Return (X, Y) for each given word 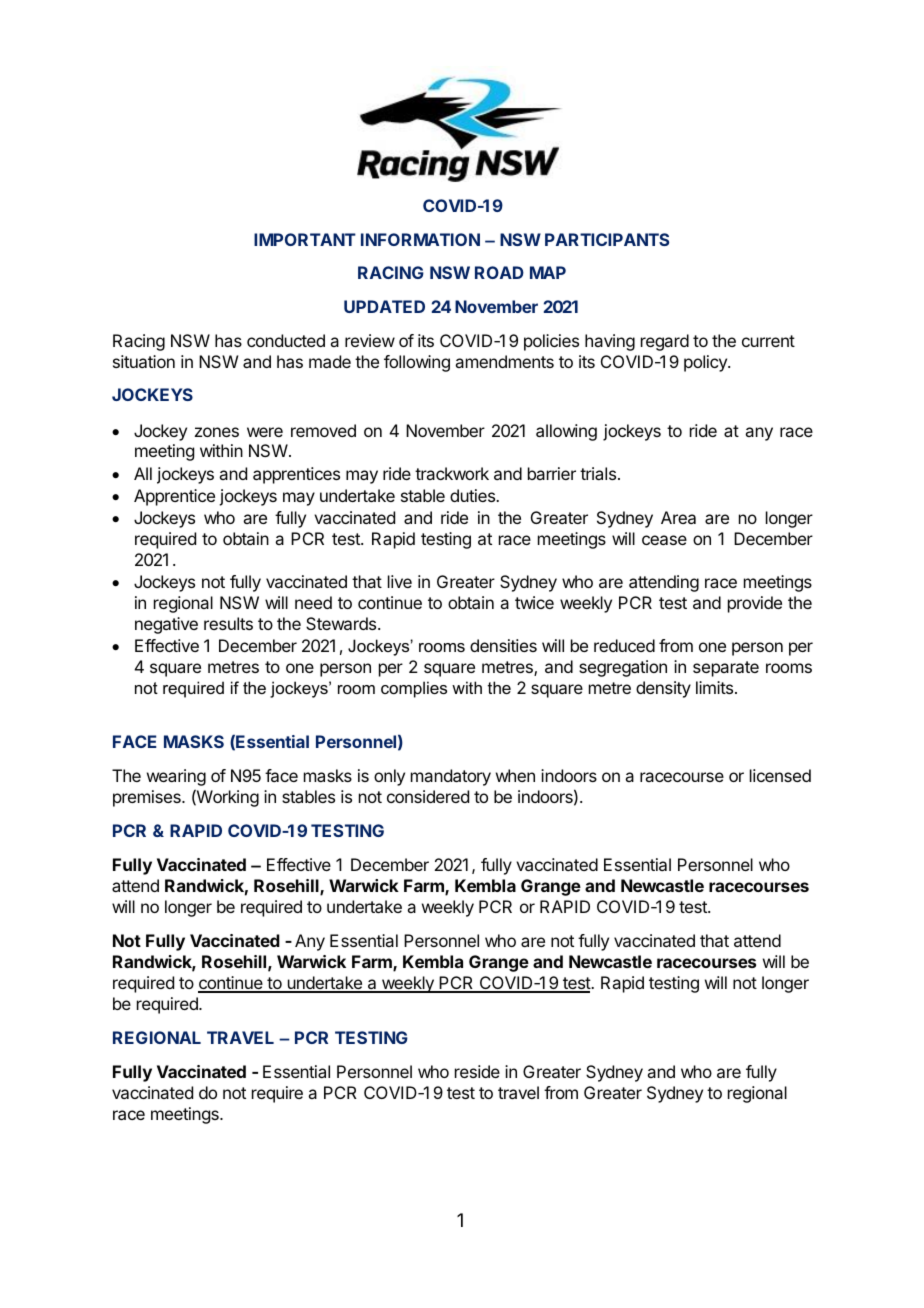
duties (474, 495)
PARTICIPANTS (607, 239)
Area (678, 517)
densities (503, 645)
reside (477, 1071)
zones (217, 432)
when (515, 775)
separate (726, 669)
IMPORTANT (305, 239)
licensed (780, 775)
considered (428, 796)
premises (148, 798)
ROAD (499, 272)
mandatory (451, 777)
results (228, 623)
